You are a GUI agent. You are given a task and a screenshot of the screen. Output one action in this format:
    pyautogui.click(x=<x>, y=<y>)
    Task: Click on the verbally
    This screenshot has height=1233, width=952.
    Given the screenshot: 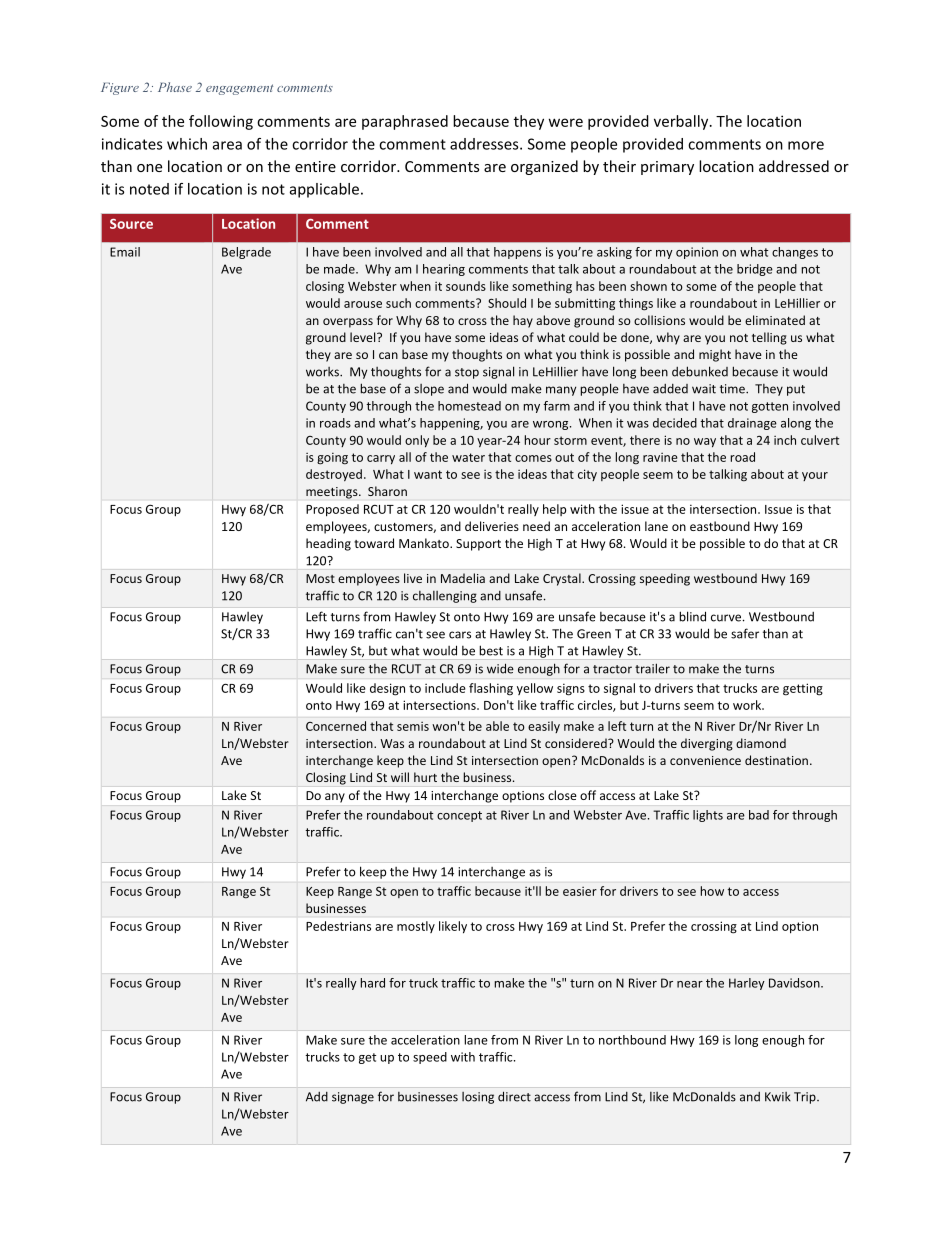 What is the action you would take?
    pyautogui.click(x=682, y=122)
